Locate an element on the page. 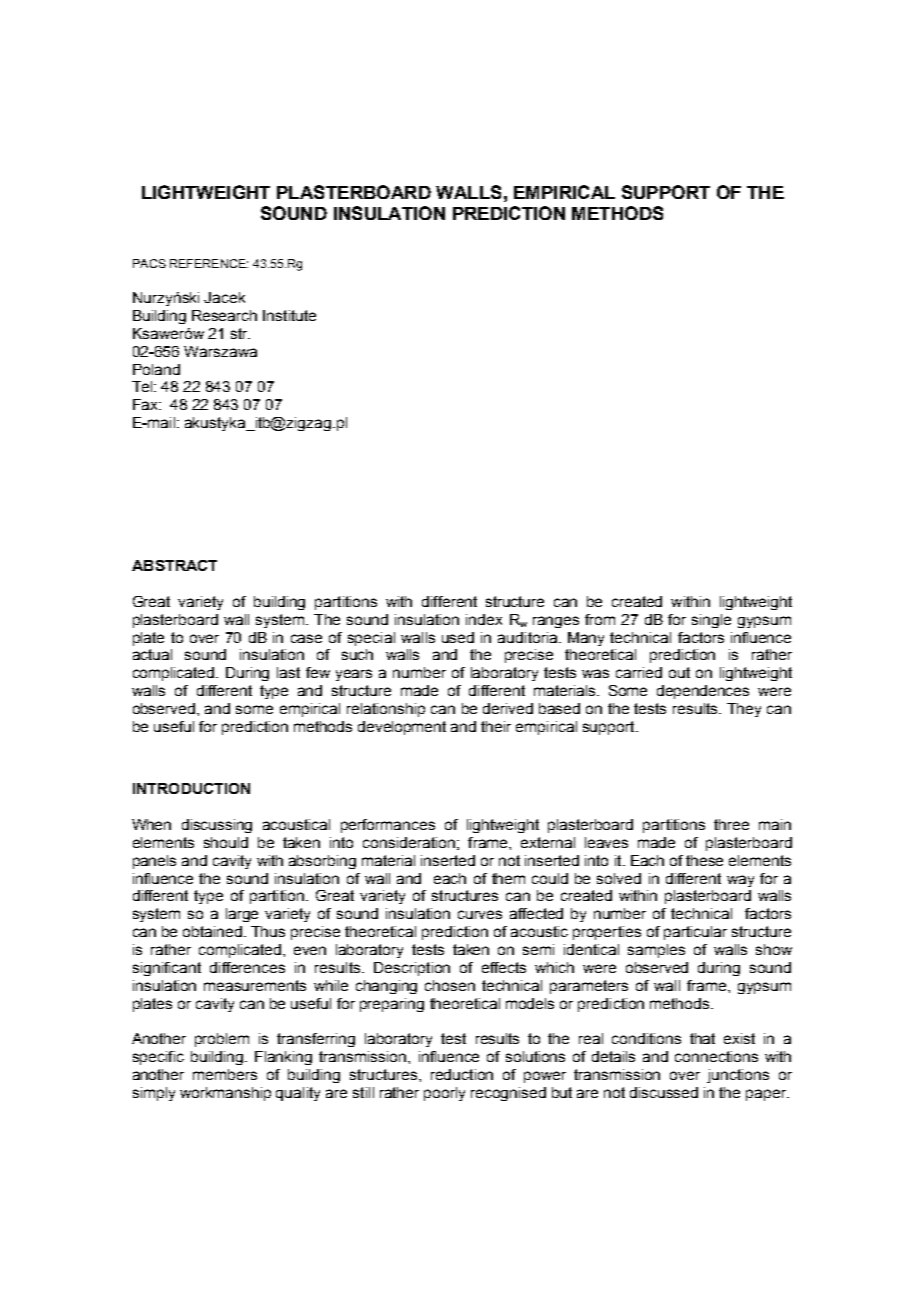 This document has width=924, height=1308. members is located at coordinates (225, 1074).
